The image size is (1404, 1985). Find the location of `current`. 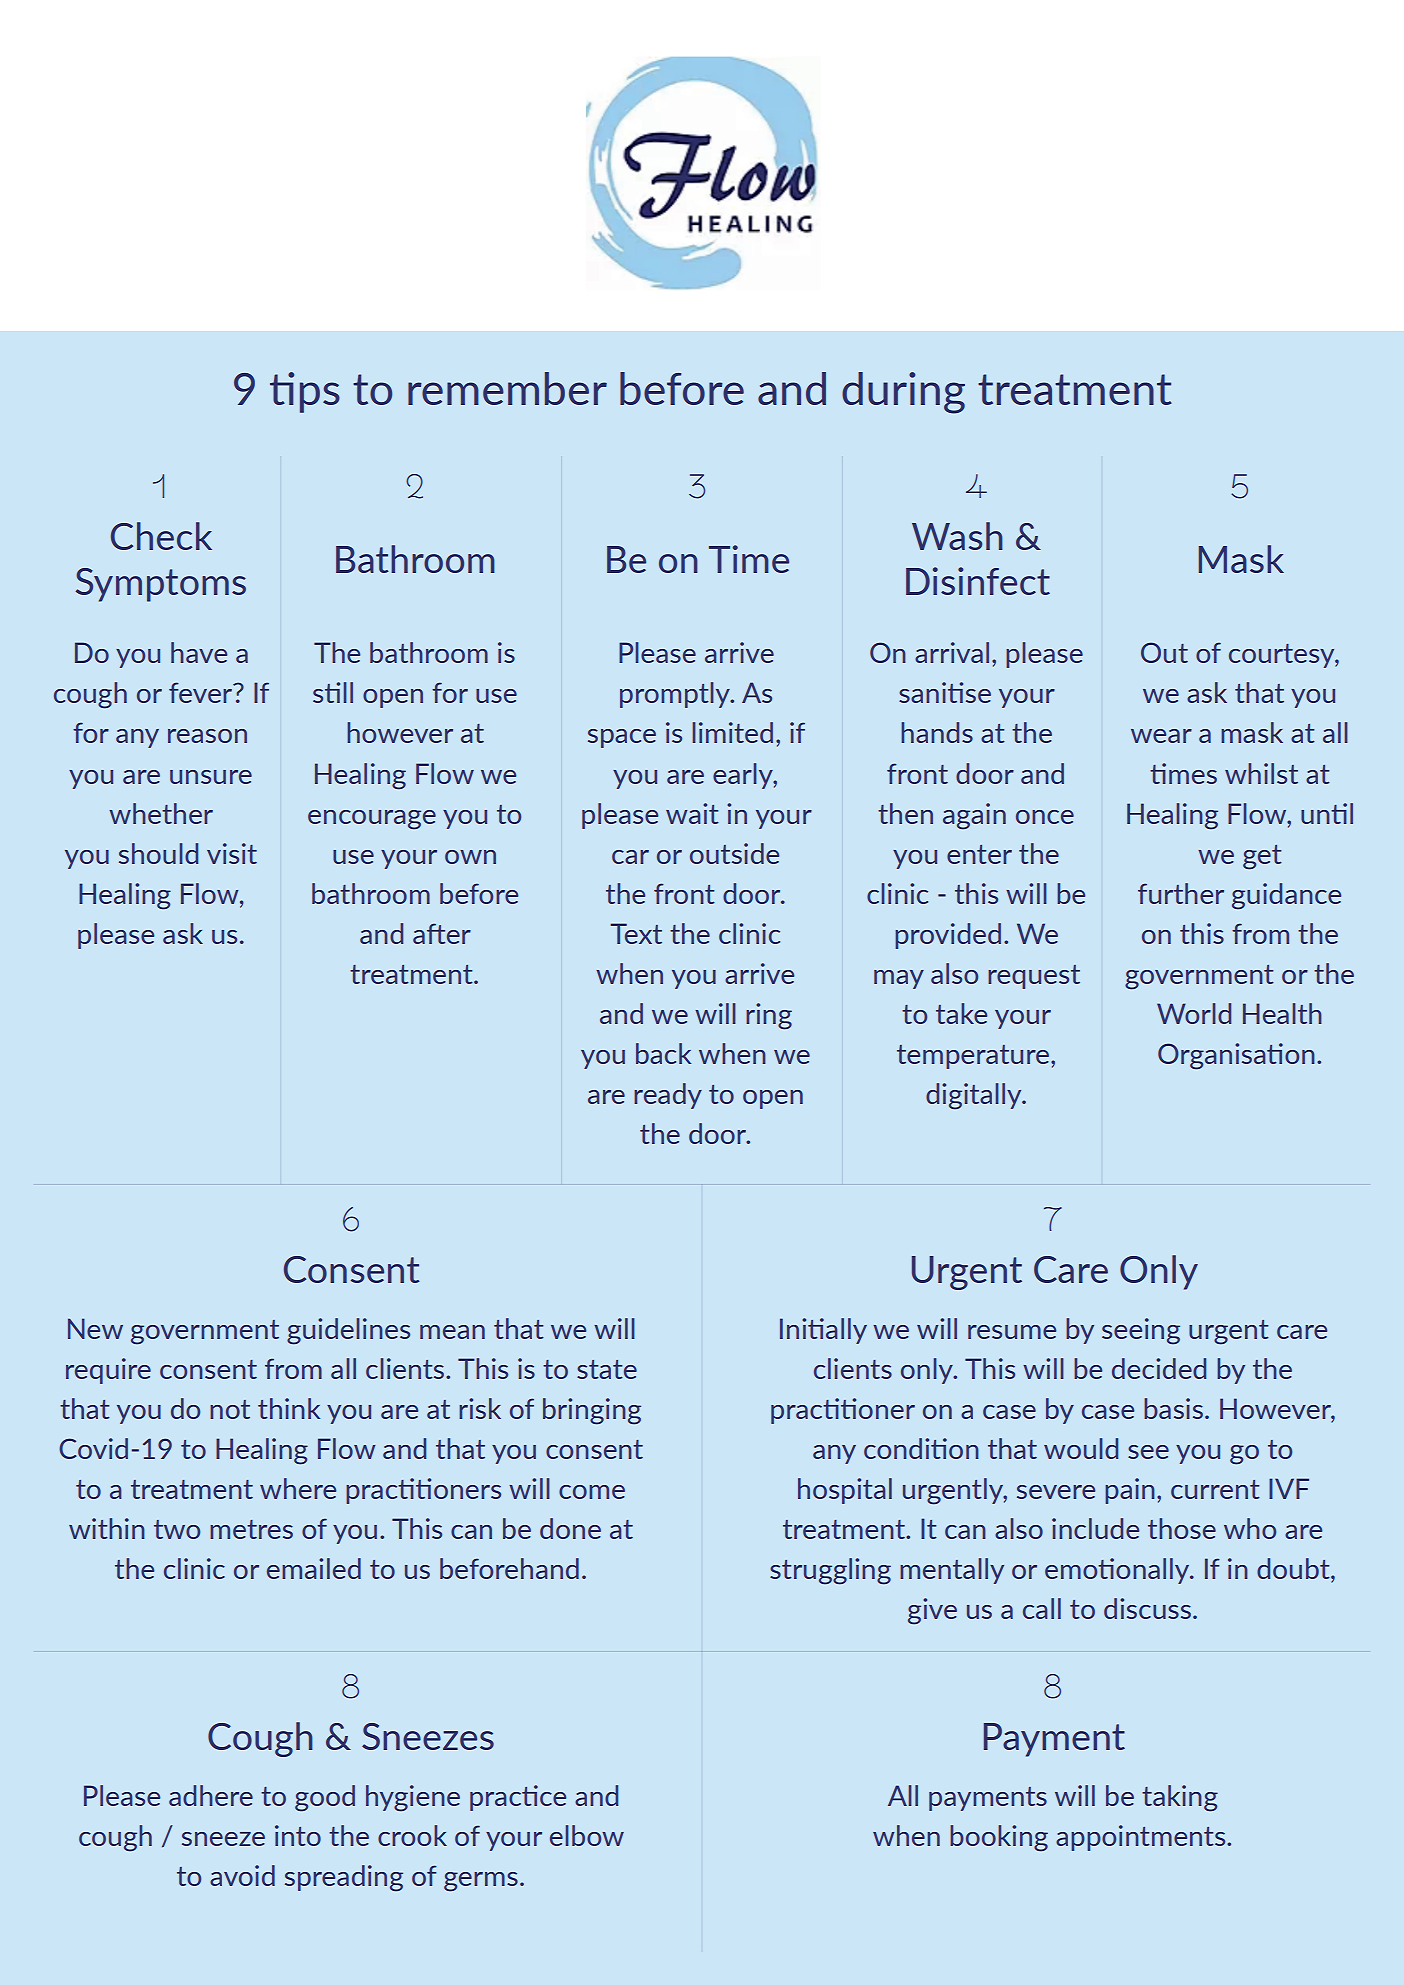

current is located at coordinates (1215, 1489).
